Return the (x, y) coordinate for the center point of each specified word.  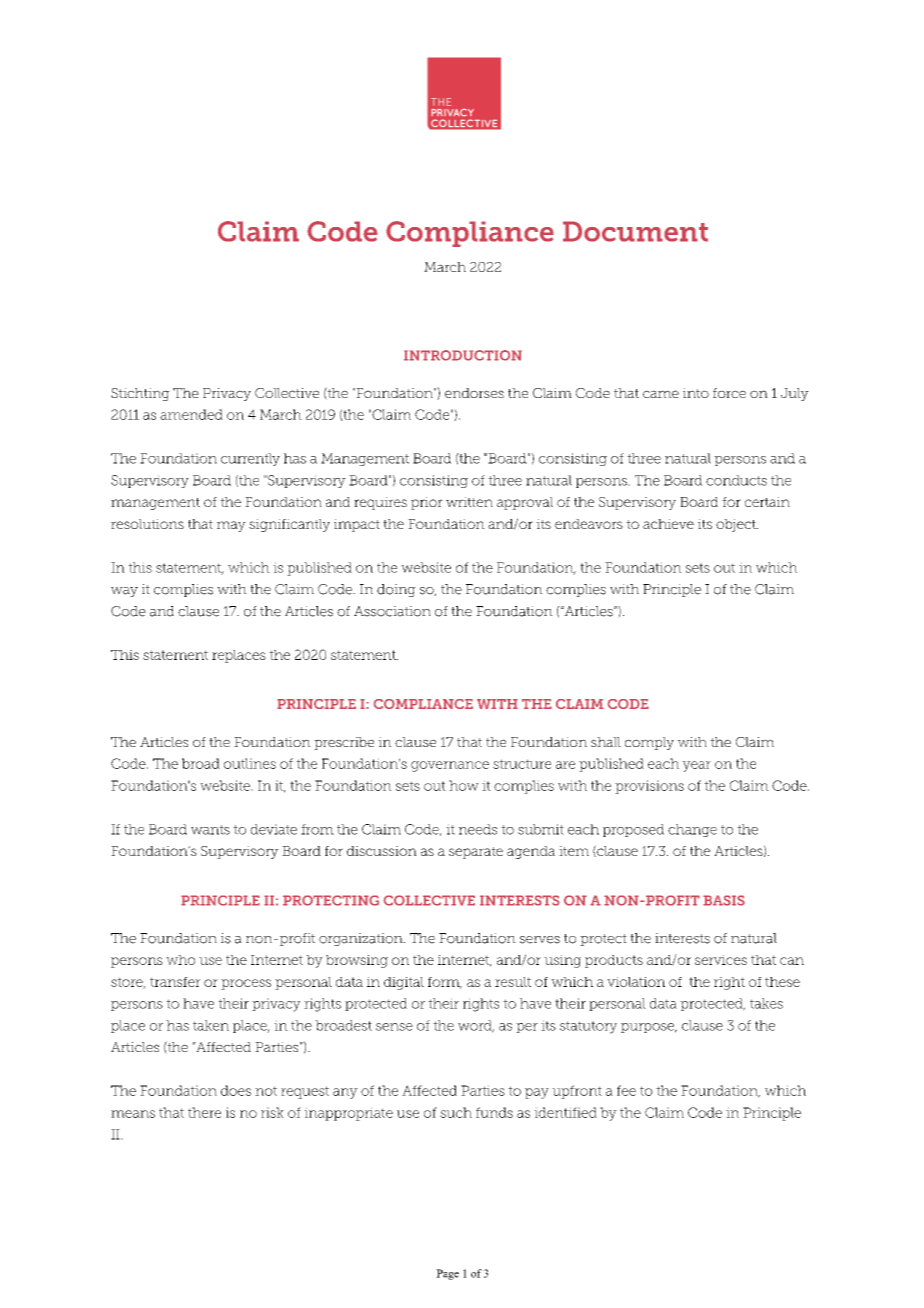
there (204, 1112)
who (180, 960)
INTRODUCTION (463, 355)
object (737, 525)
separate (476, 853)
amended (191, 414)
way (124, 592)
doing (396, 590)
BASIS (724, 900)
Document (635, 231)
